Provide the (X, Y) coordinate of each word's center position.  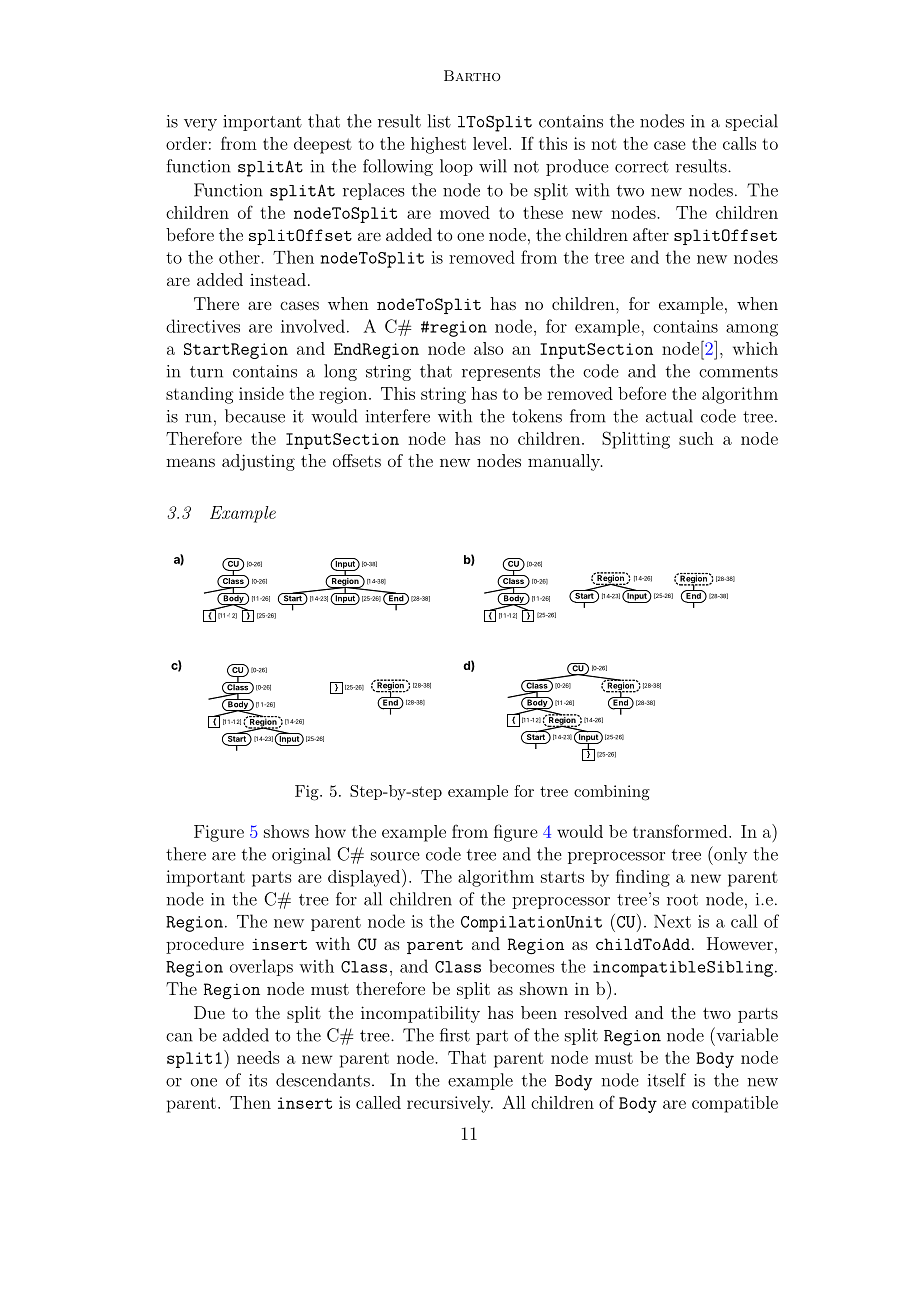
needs (258, 1057)
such (696, 438)
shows (286, 831)
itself (667, 1080)
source (395, 856)
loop (456, 167)
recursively (450, 1104)
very (200, 125)
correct (642, 167)
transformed (680, 831)
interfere (398, 416)
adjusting (258, 462)
